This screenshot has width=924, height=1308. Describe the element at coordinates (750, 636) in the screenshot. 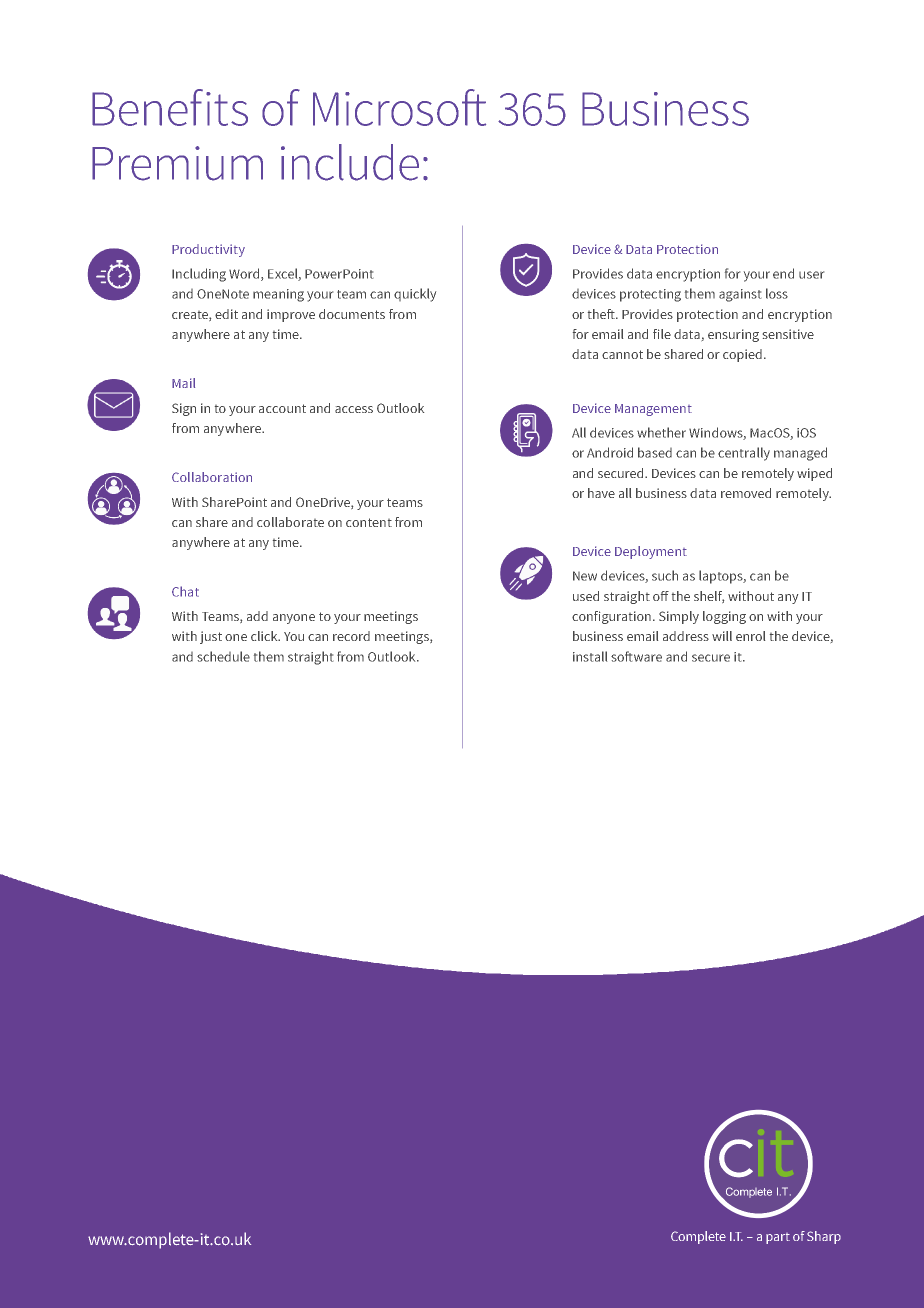

I see `enrol` at that location.
